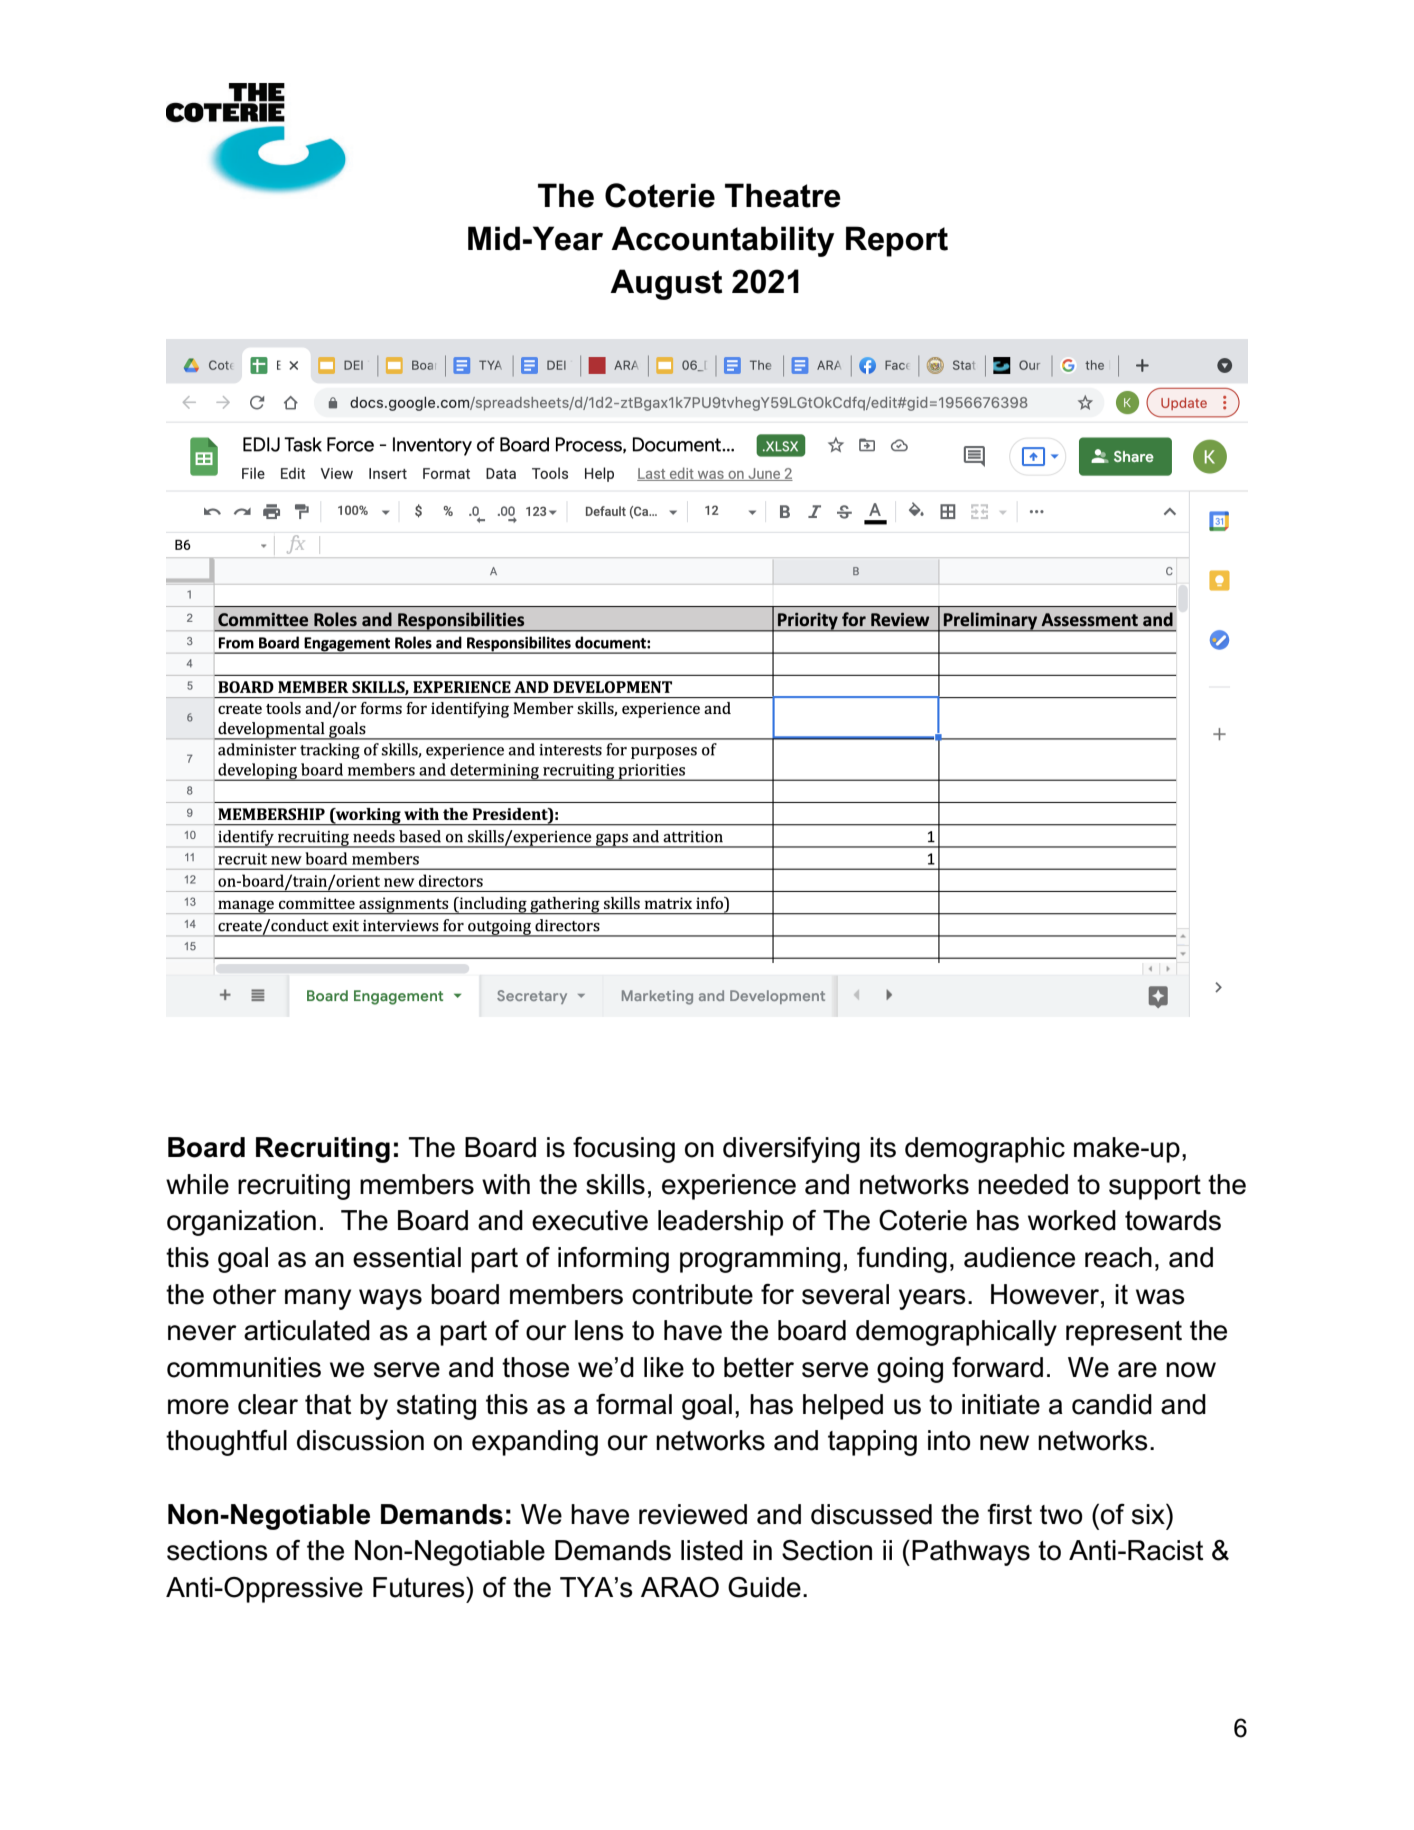 The image size is (1414, 1830). What do you see at coordinates (666, 284) in the screenshot?
I see `August` at bounding box center [666, 284].
